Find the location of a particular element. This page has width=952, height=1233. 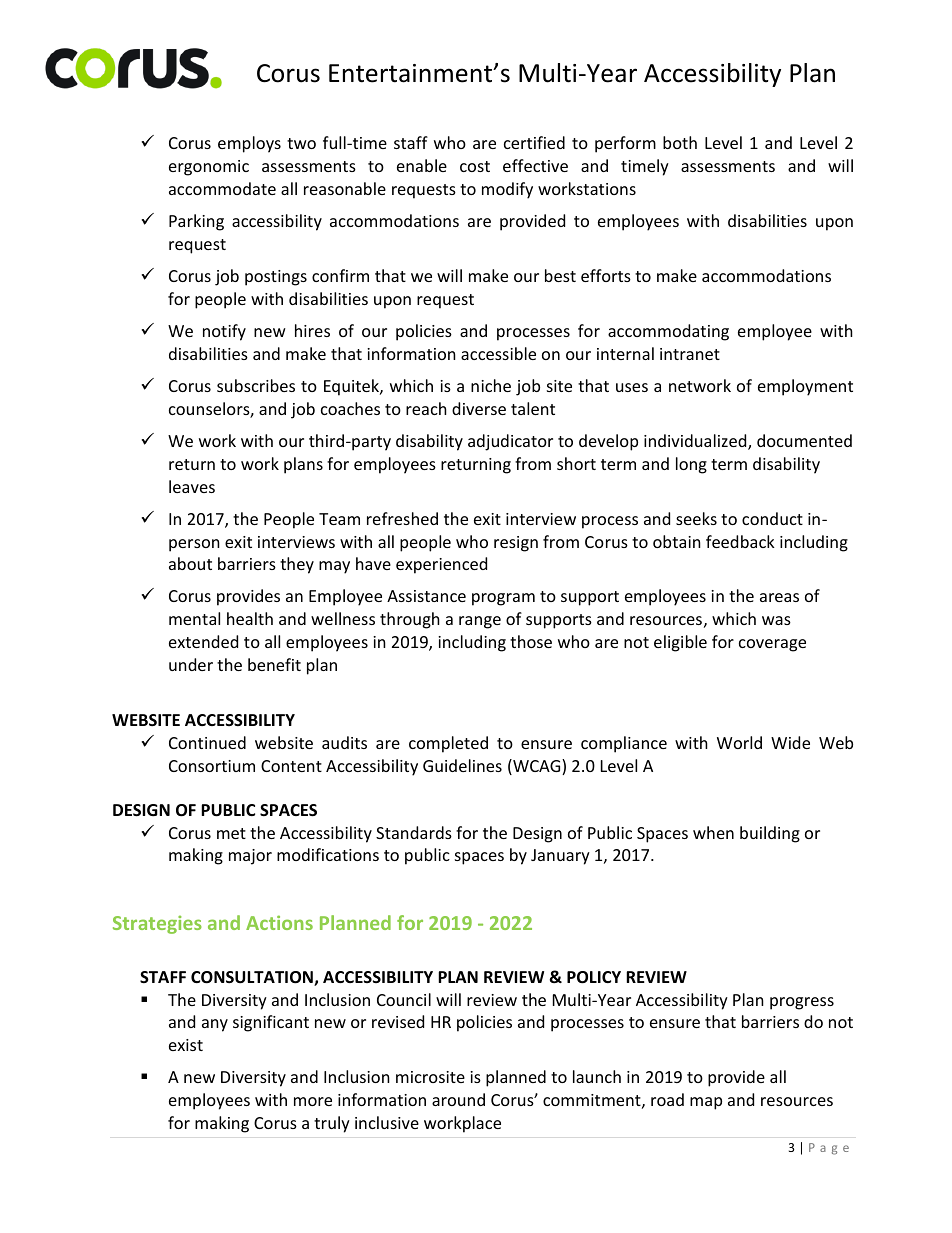

coverage is located at coordinates (772, 645).
